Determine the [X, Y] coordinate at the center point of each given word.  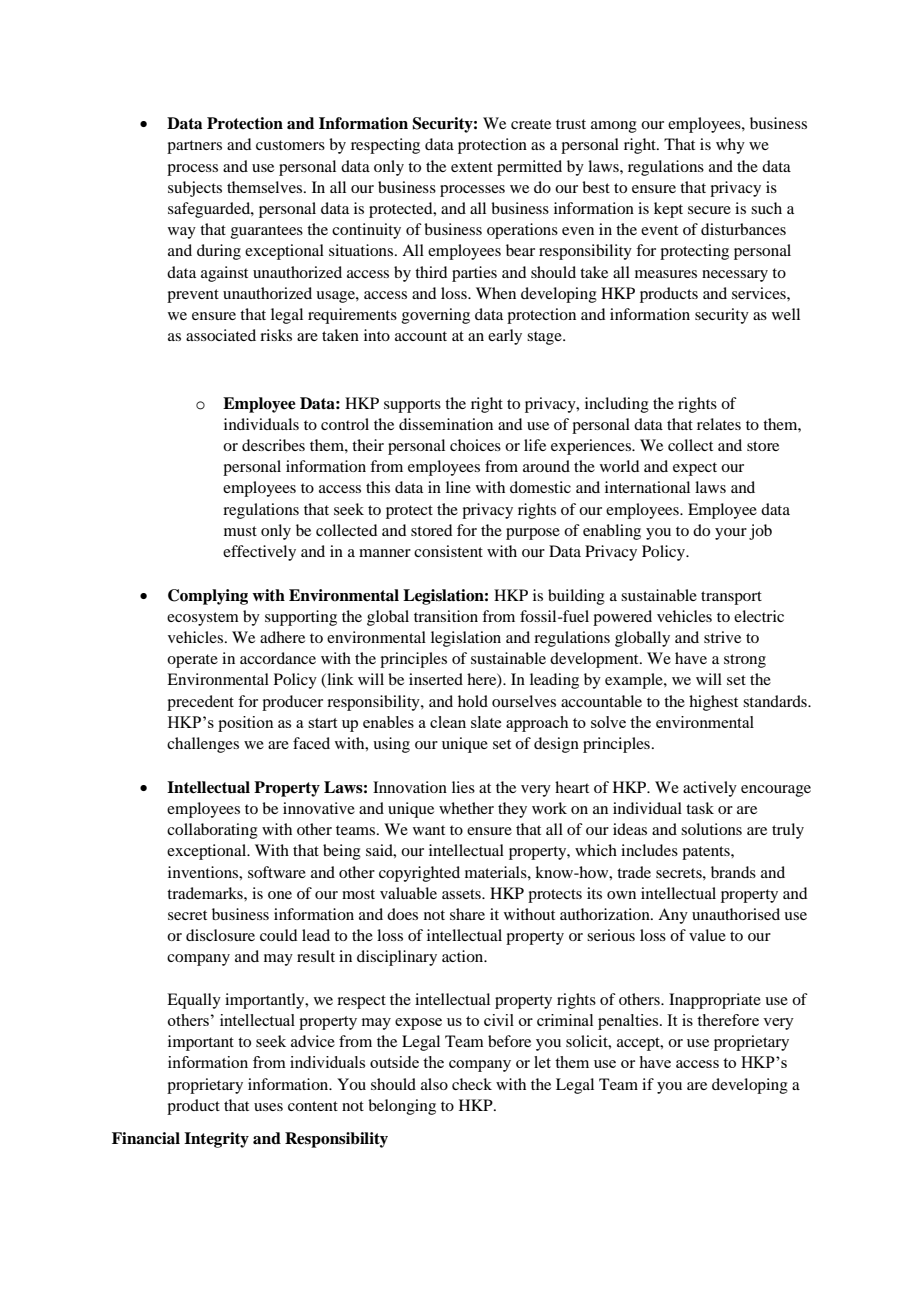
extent [472, 167]
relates [719, 424]
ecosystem [203, 619]
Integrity [216, 1140]
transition [446, 616]
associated [221, 335]
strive [722, 637]
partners [194, 147]
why [730, 146]
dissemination [446, 424]
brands [733, 872]
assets [462, 894]
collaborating [212, 831]
